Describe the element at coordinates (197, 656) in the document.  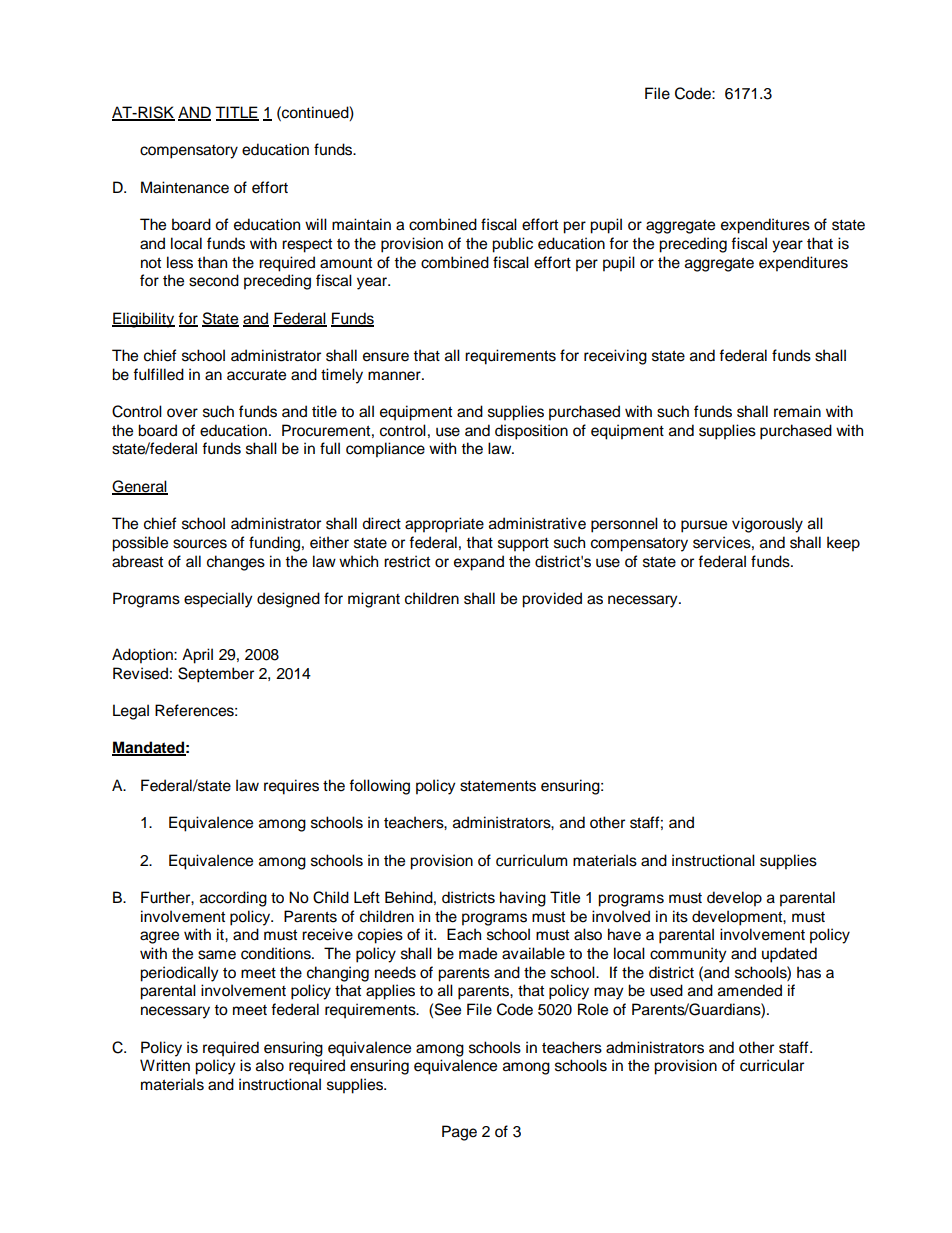
I see `April` at that location.
